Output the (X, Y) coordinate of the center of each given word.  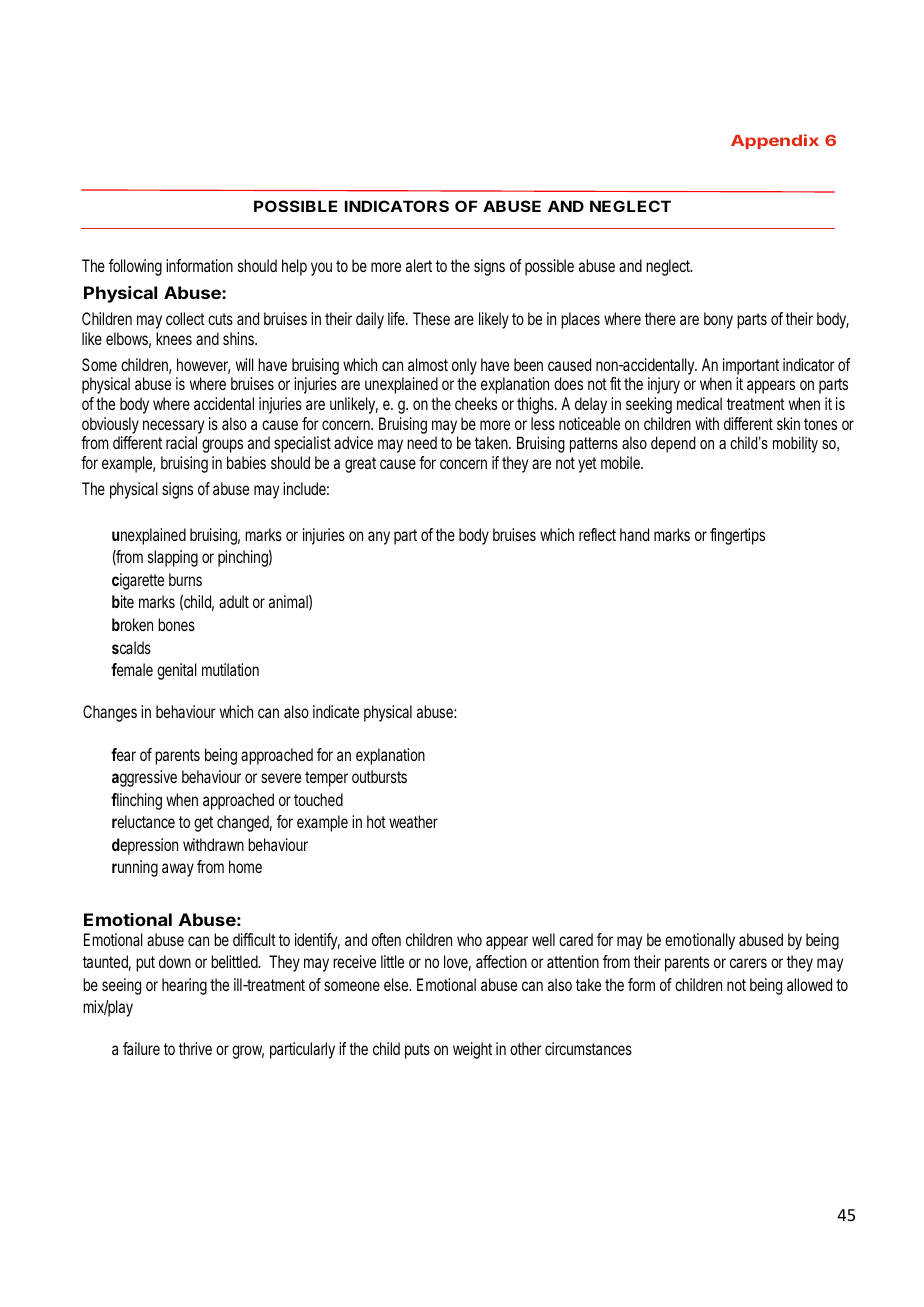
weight (472, 1050)
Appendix (775, 141)
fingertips (737, 536)
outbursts (379, 776)
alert (419, 265)
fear (123, 754)
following (135, 267)
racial (181, 442)
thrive (195, 1048)
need (422, 442)
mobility (795, 444)
